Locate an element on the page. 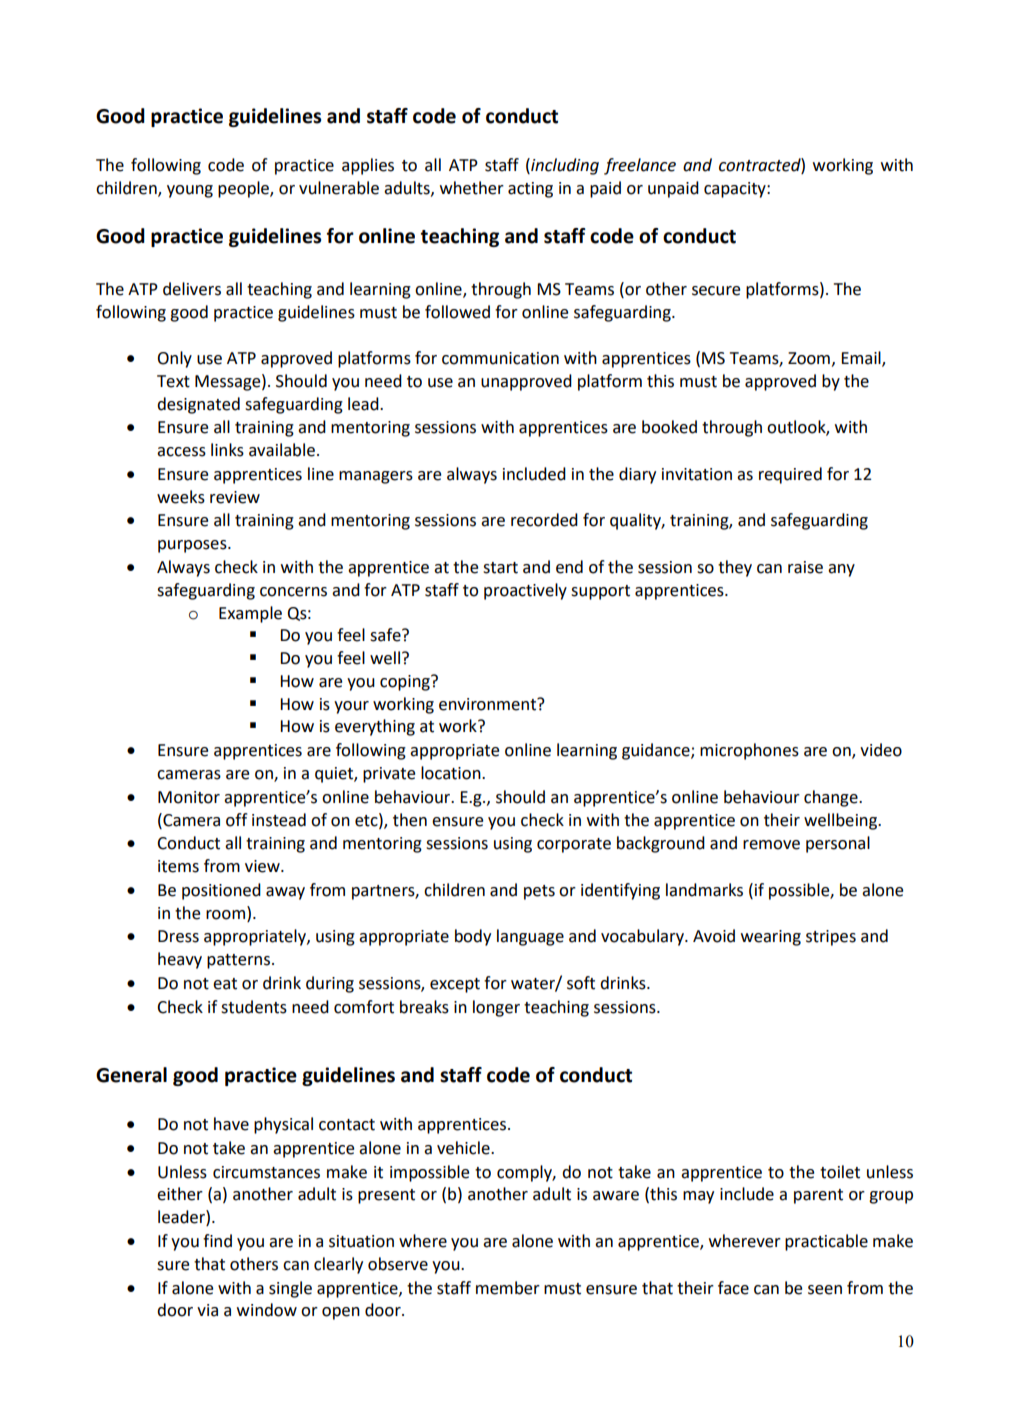  member is located at coordinates (508, 1288).
